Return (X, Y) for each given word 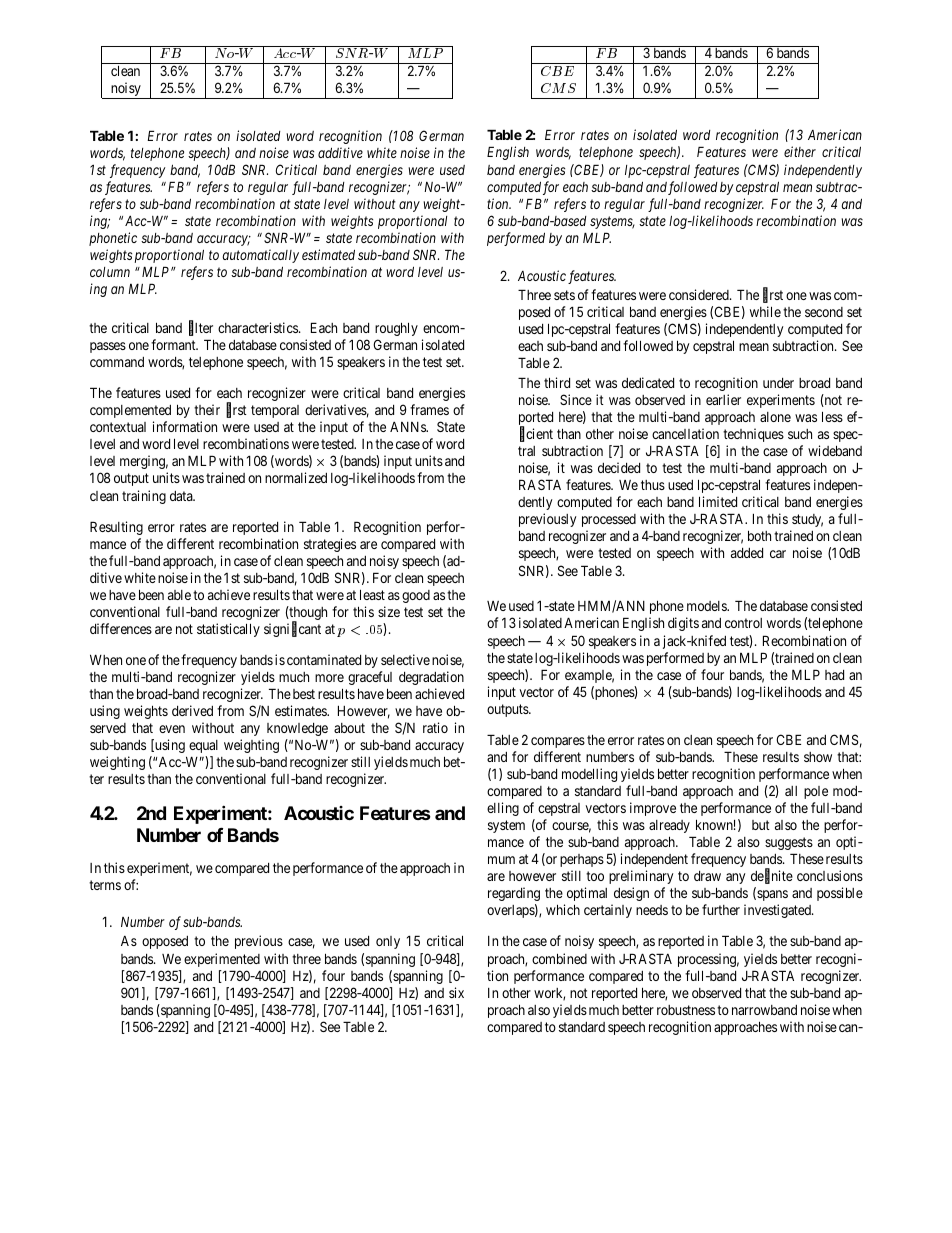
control (743, 623)
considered (700, 294)
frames (429, 409)
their (207, 409)
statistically (228, 630)
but (761, 825)
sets (564, 295)
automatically (261, 256)
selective (405, 659)
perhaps (582, 860)
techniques (753, 435)
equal (203, 746)
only (388, 942)
